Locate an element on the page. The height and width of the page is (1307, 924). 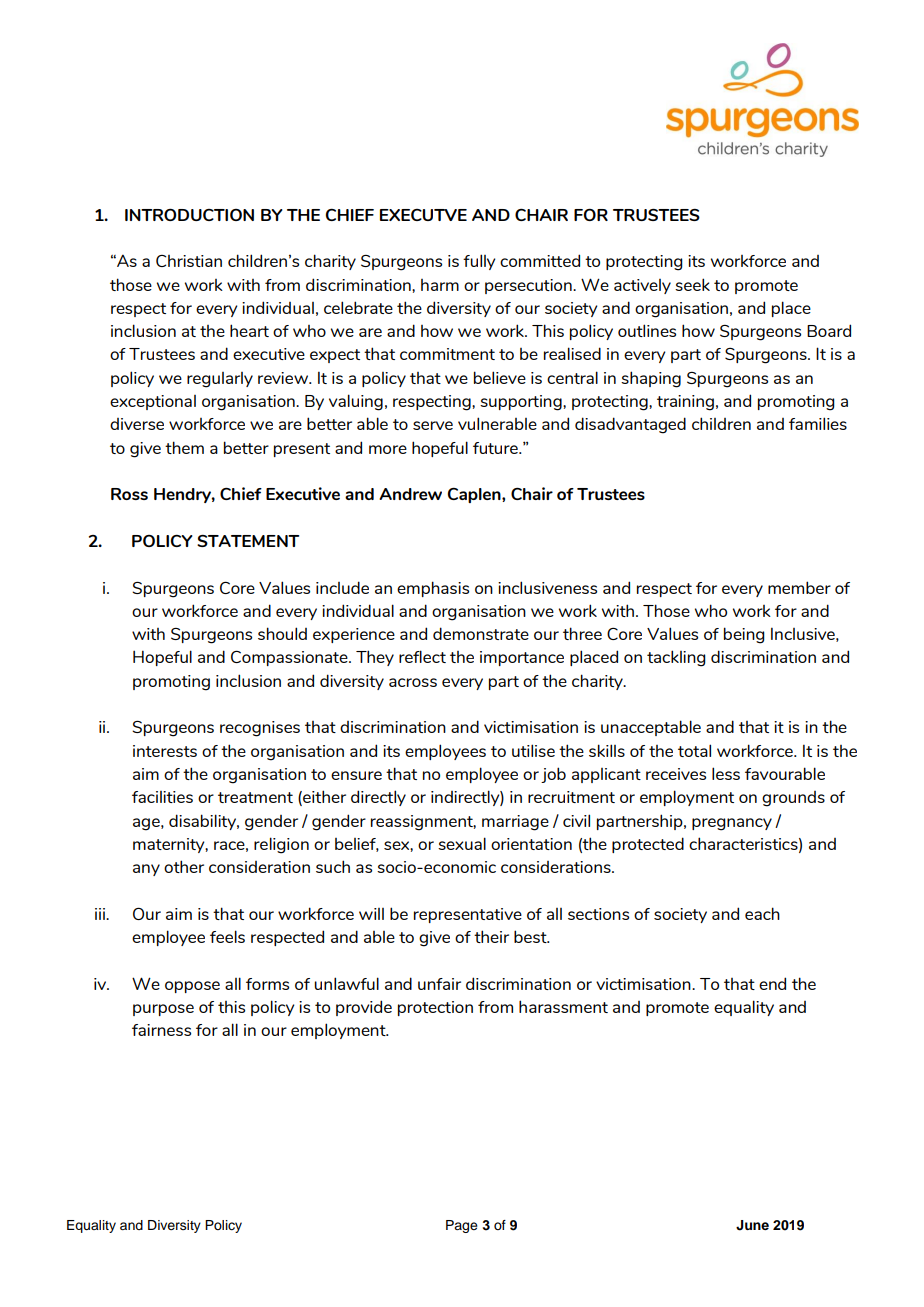
seek is located at coordinates (692, 284).
